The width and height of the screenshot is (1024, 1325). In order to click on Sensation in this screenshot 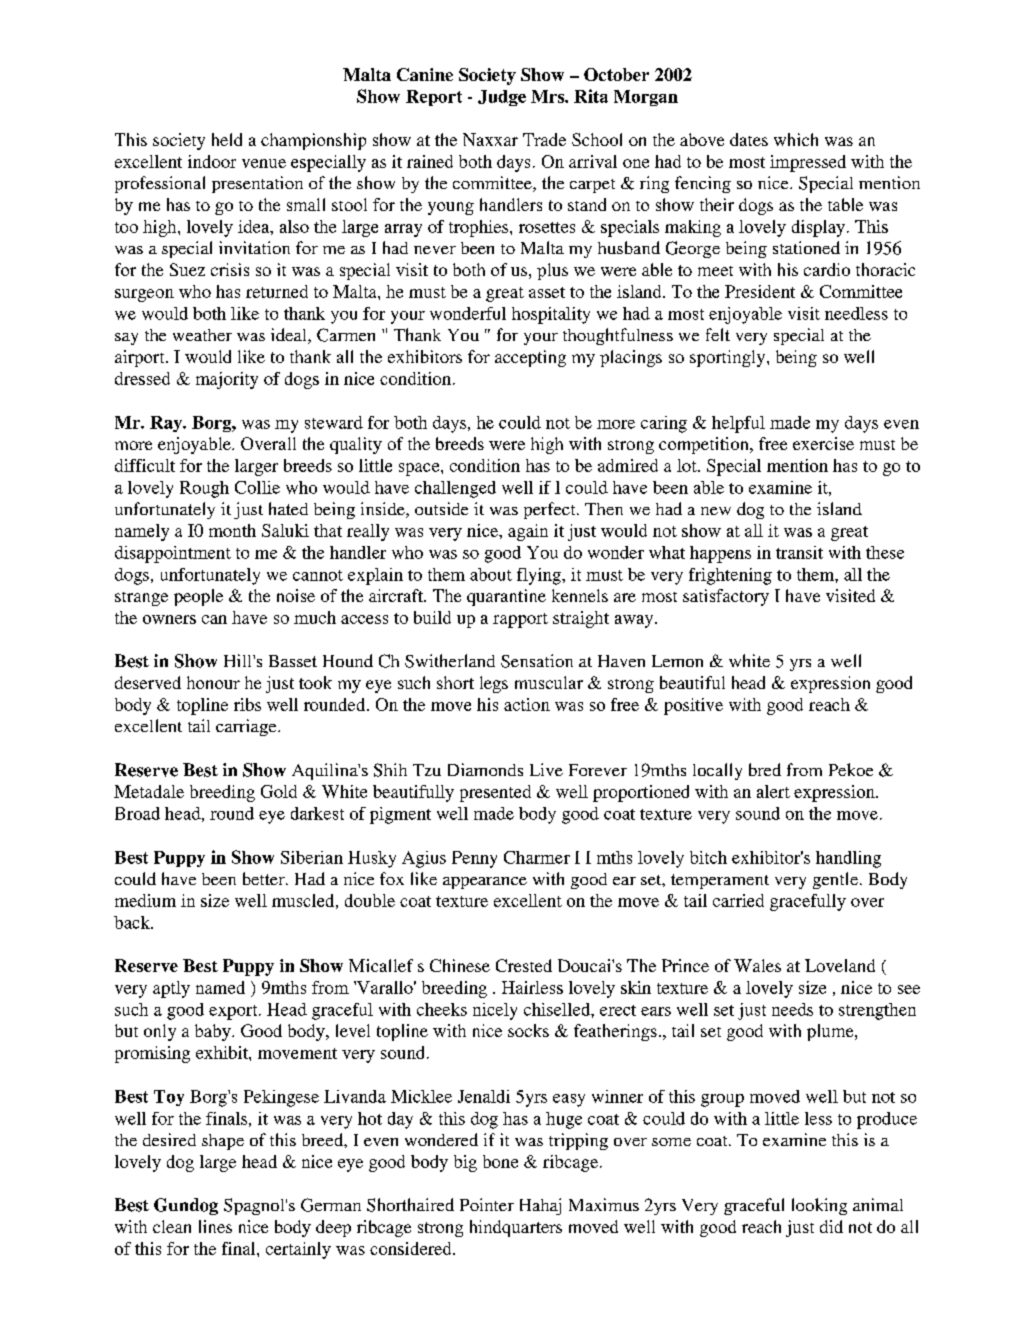, I will do `click(537, 661)`.
